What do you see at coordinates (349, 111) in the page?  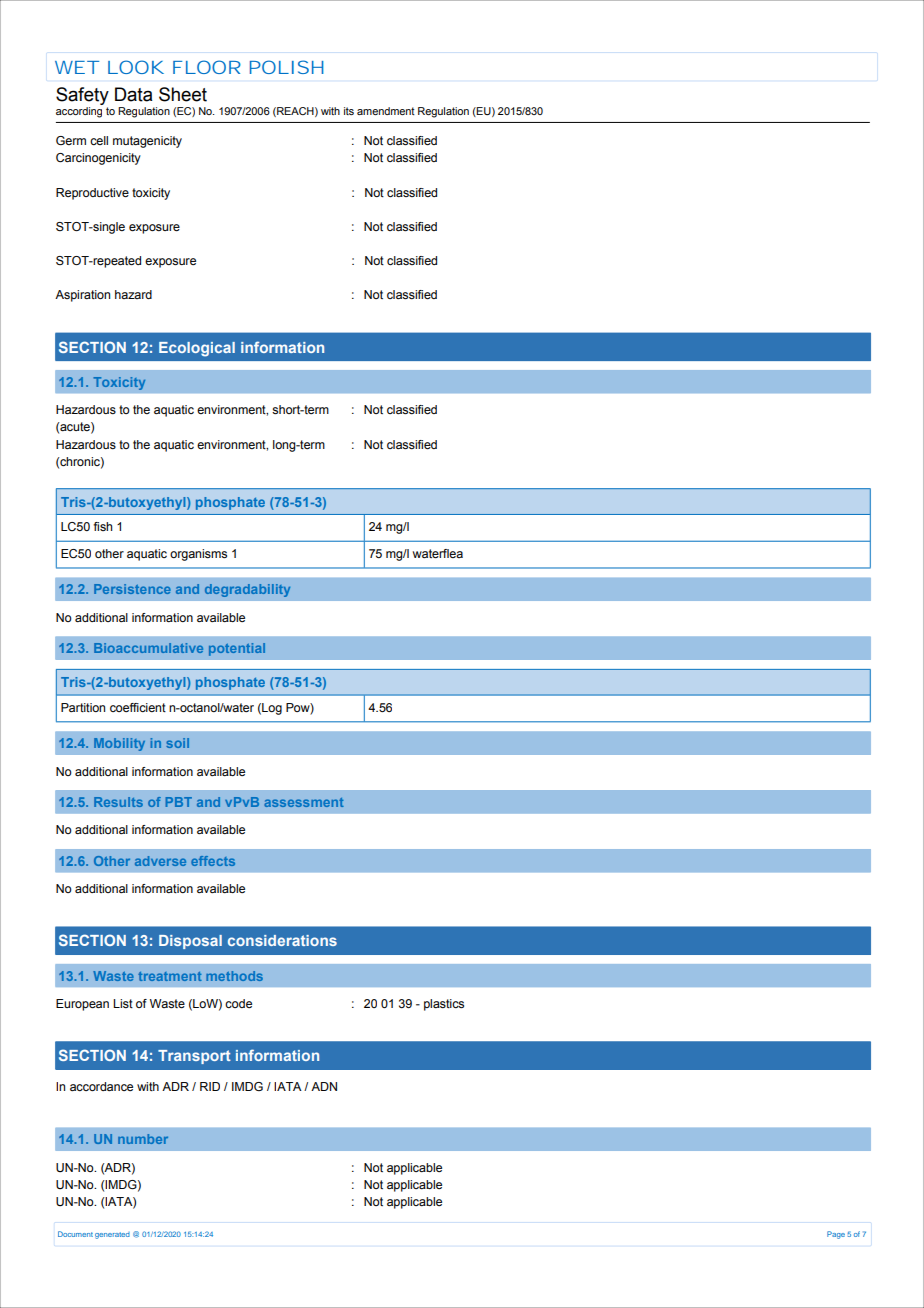 I see `its` at bounding box center [349, 111].
